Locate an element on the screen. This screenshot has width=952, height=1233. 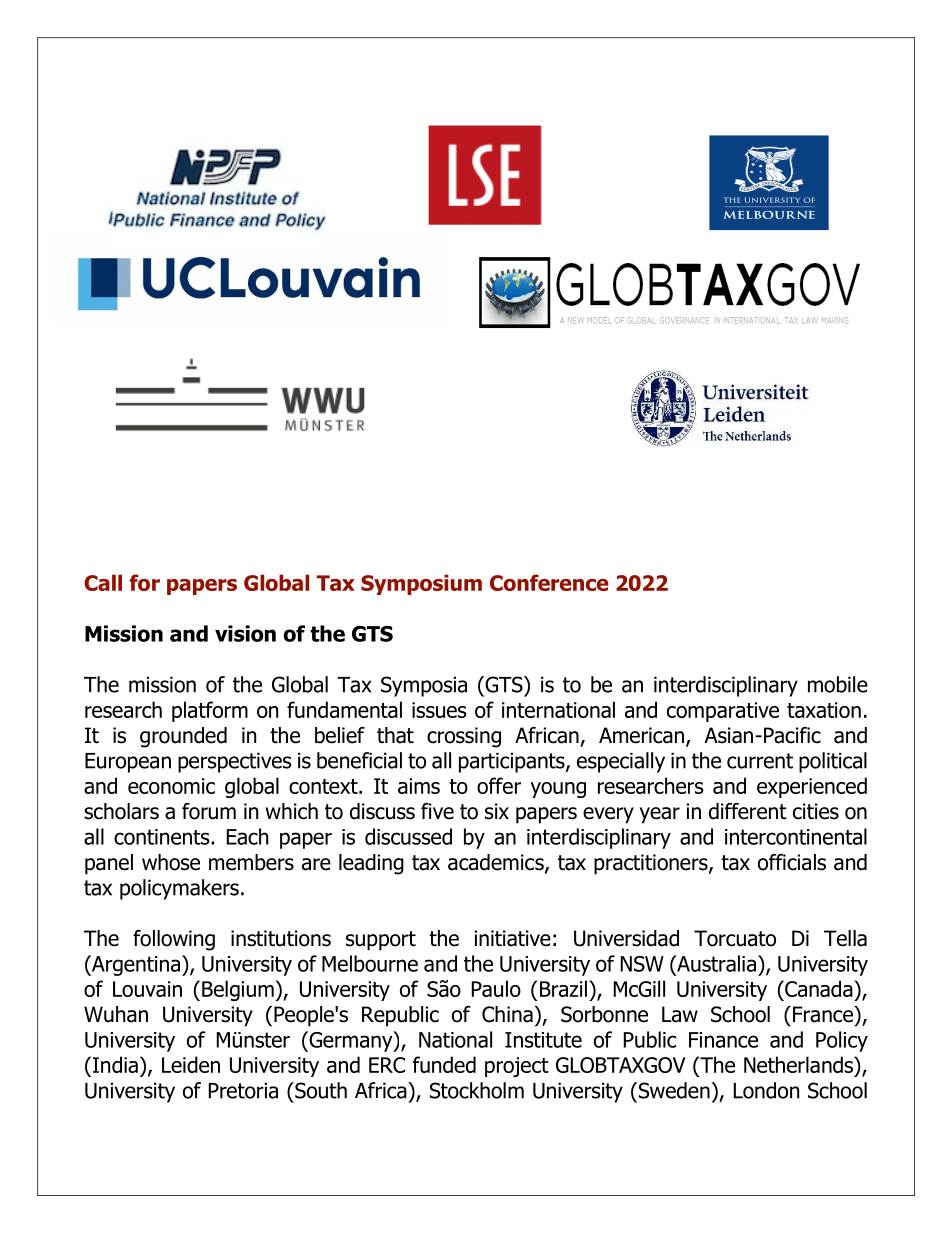
six is located at coordinates (497, 811).
